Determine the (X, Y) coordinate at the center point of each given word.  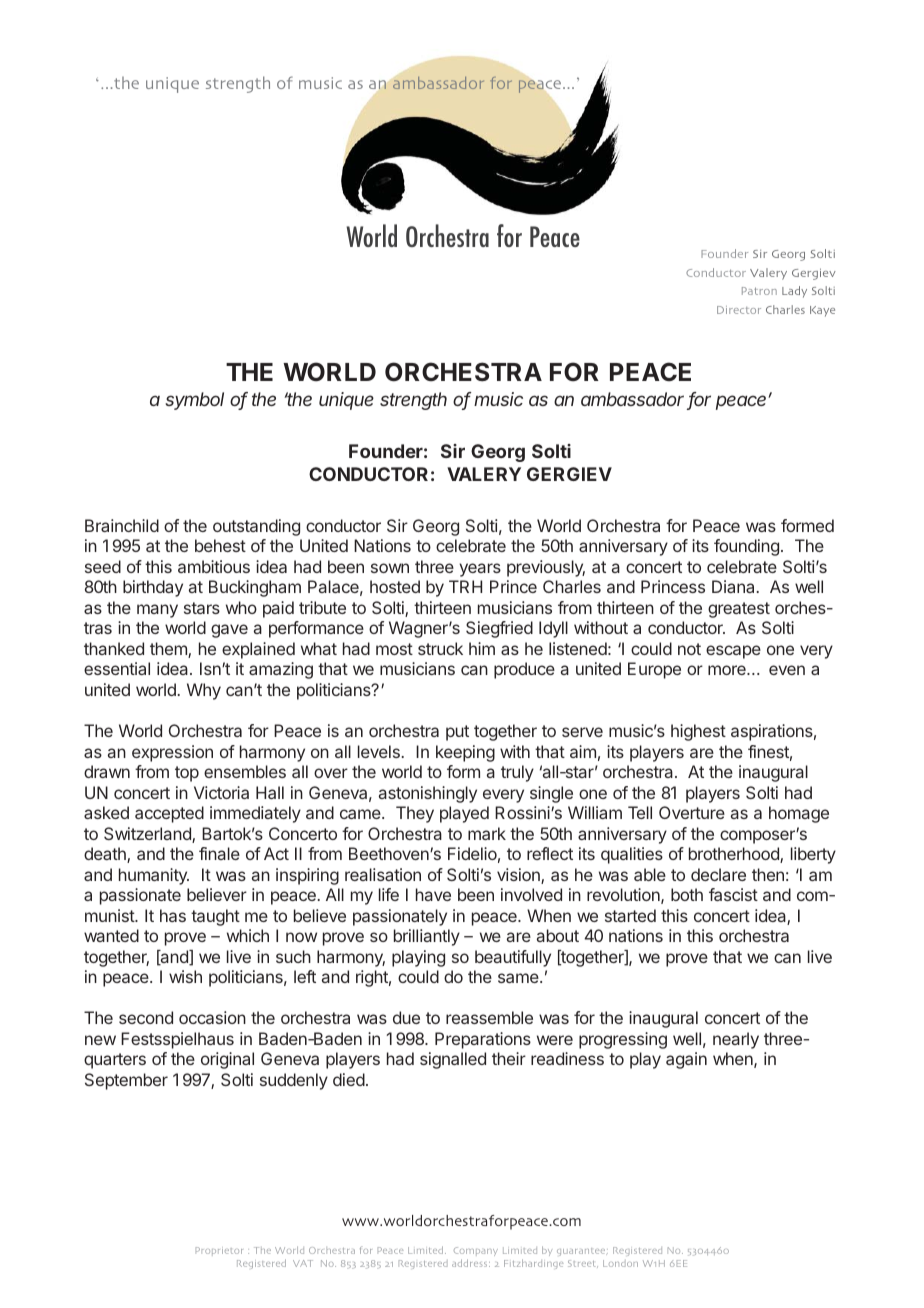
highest (698, 732)
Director (739, 310)
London (620, 1263)
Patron (759, 291)
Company (476, 1251)
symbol (194, 401)
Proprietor (219, 1251)
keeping (465, 753)
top (187, 774)
